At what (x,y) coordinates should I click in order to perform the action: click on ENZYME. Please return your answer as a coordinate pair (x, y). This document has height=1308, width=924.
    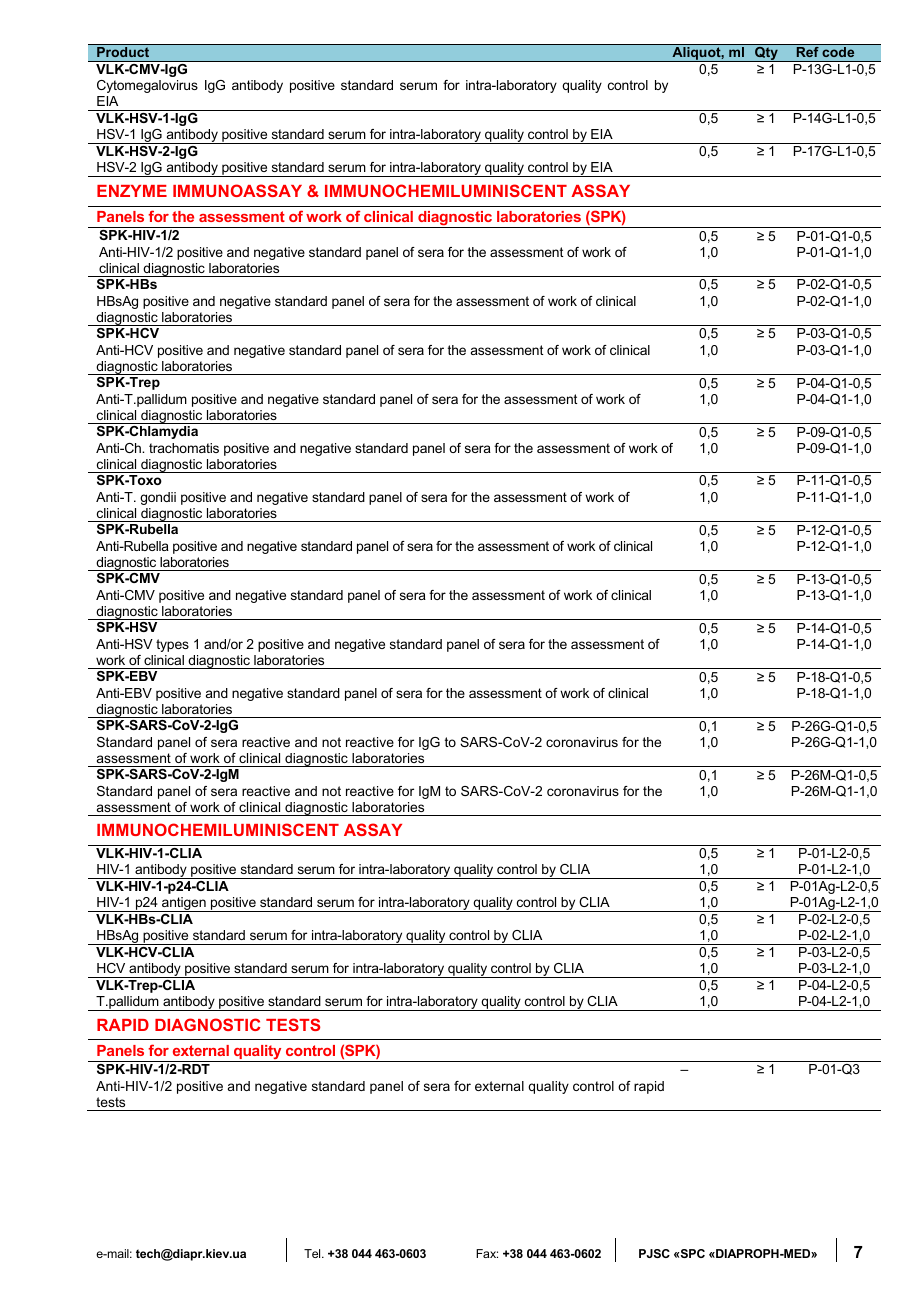
    Looking at the image, I should click on (132, 191).
